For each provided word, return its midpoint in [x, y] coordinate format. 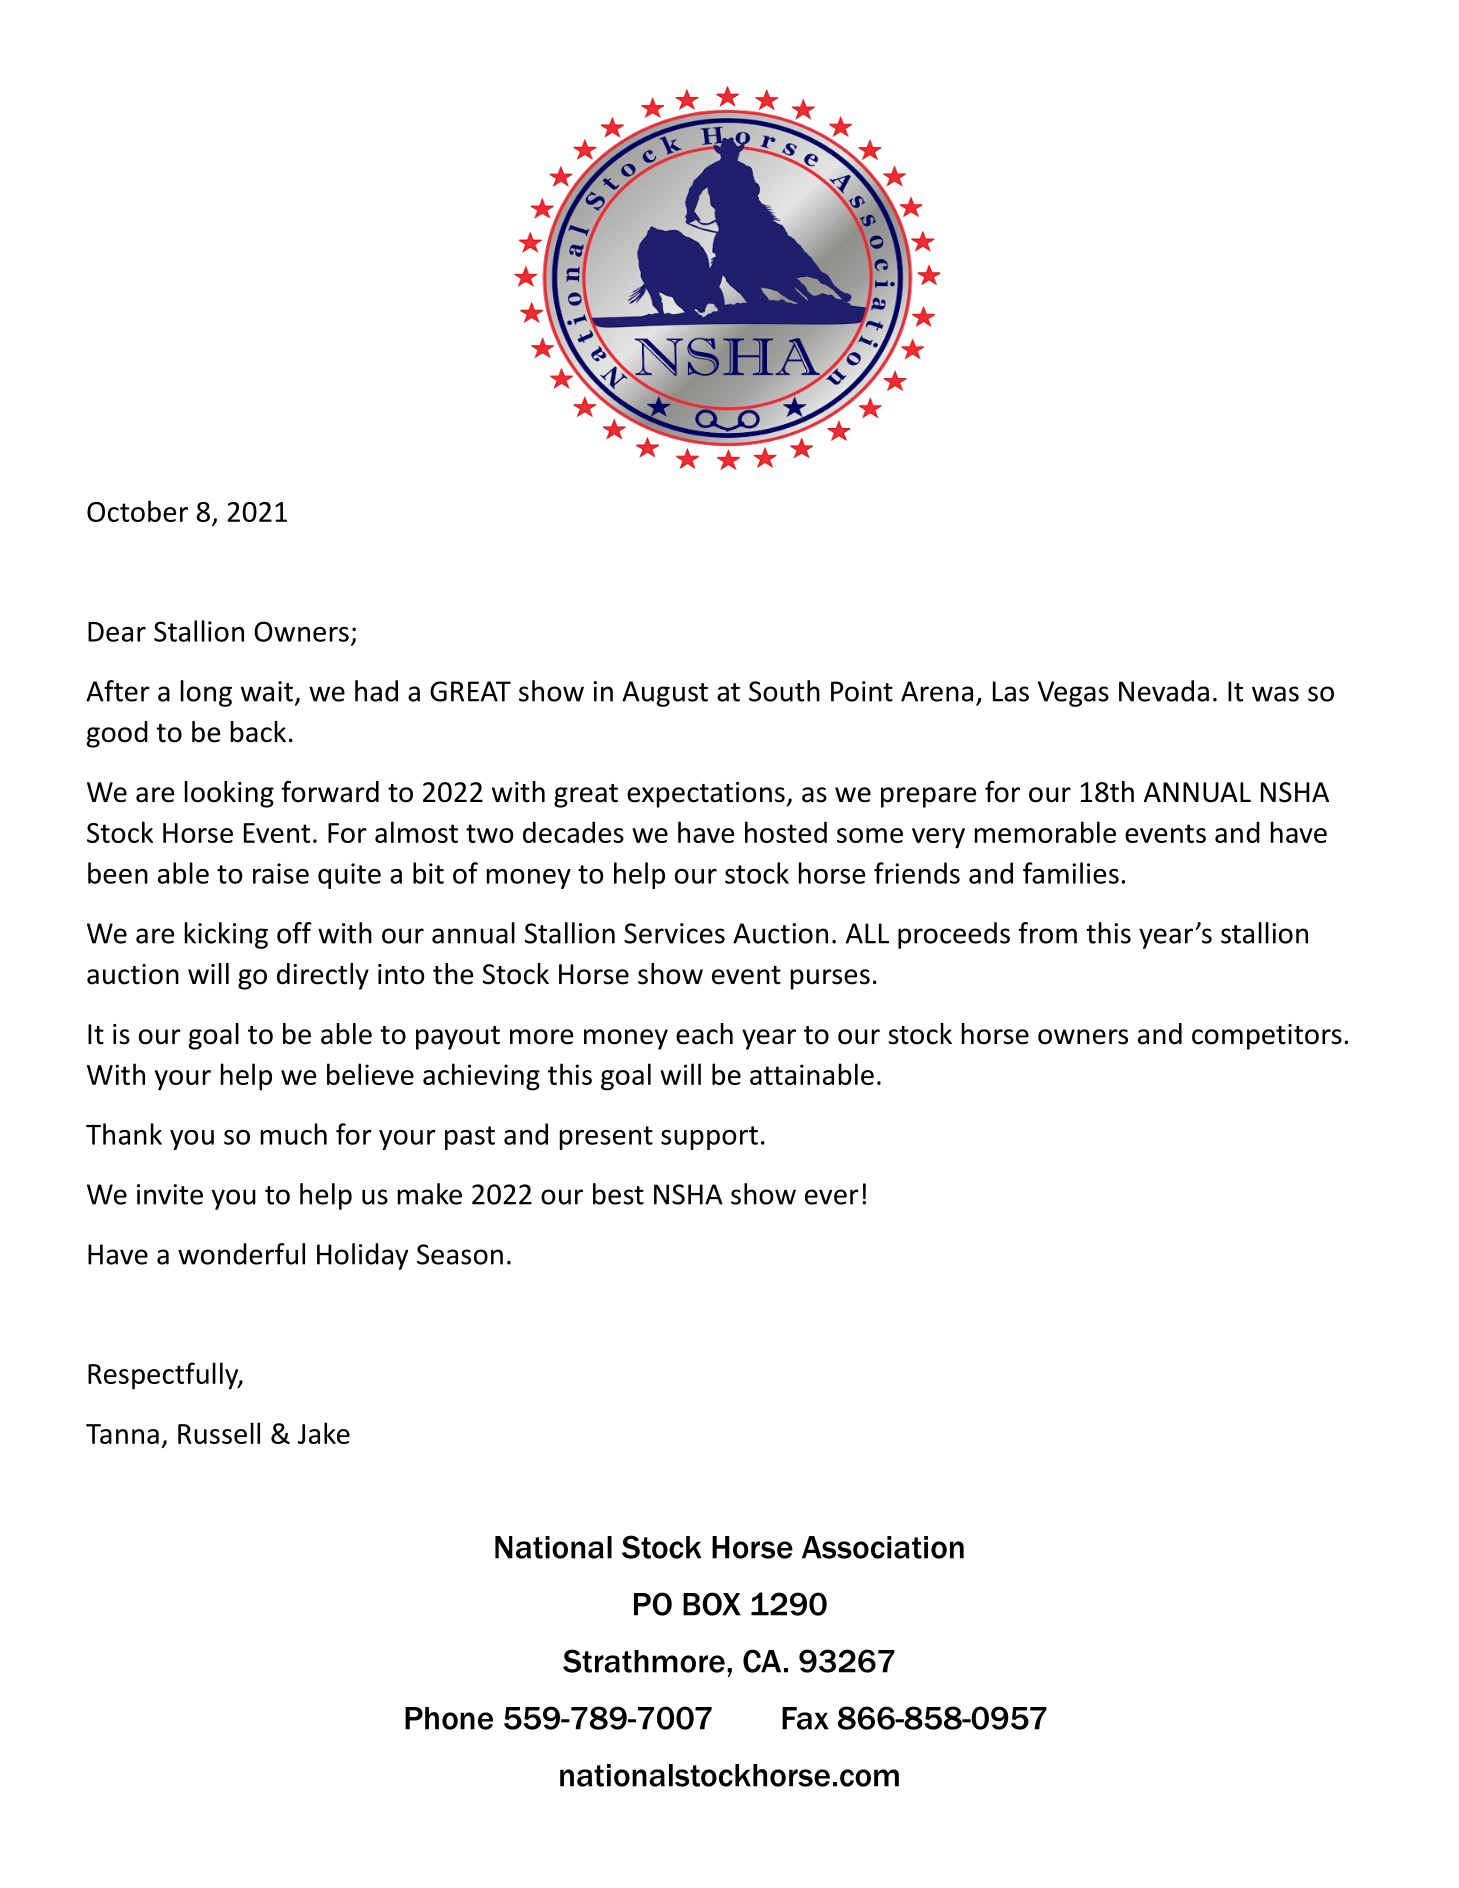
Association [883, 1547]
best [618, 1194]
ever [832, 1197]
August [665, 694]
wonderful [241, 1254]
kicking [226, 935]
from [1048, 933]
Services [674, 933]
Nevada [1164, 691]
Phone [449, 1718]
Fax [805, 1718]
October [137, 511]
